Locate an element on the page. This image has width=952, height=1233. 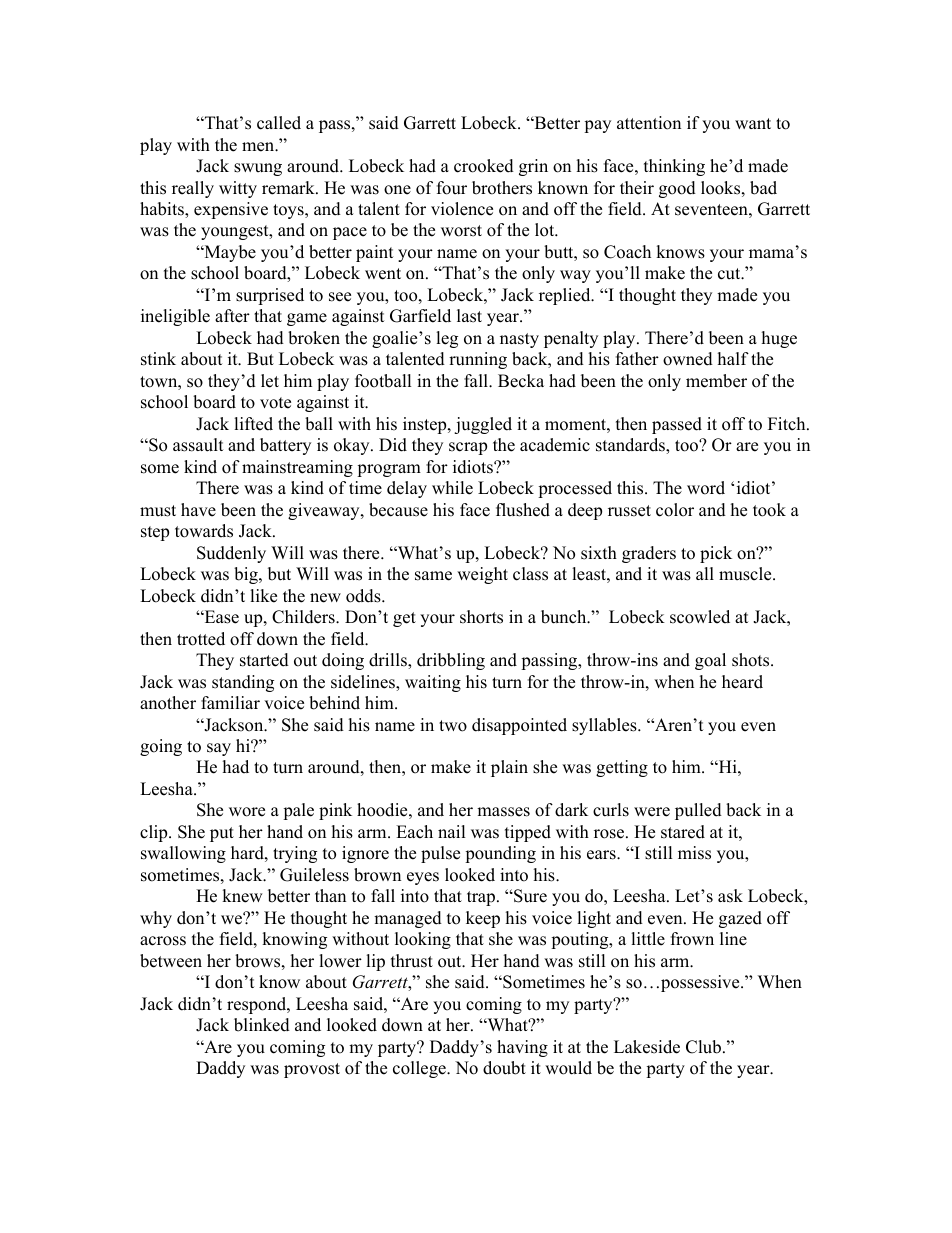
crooked is located at coordinates (484, 166).
